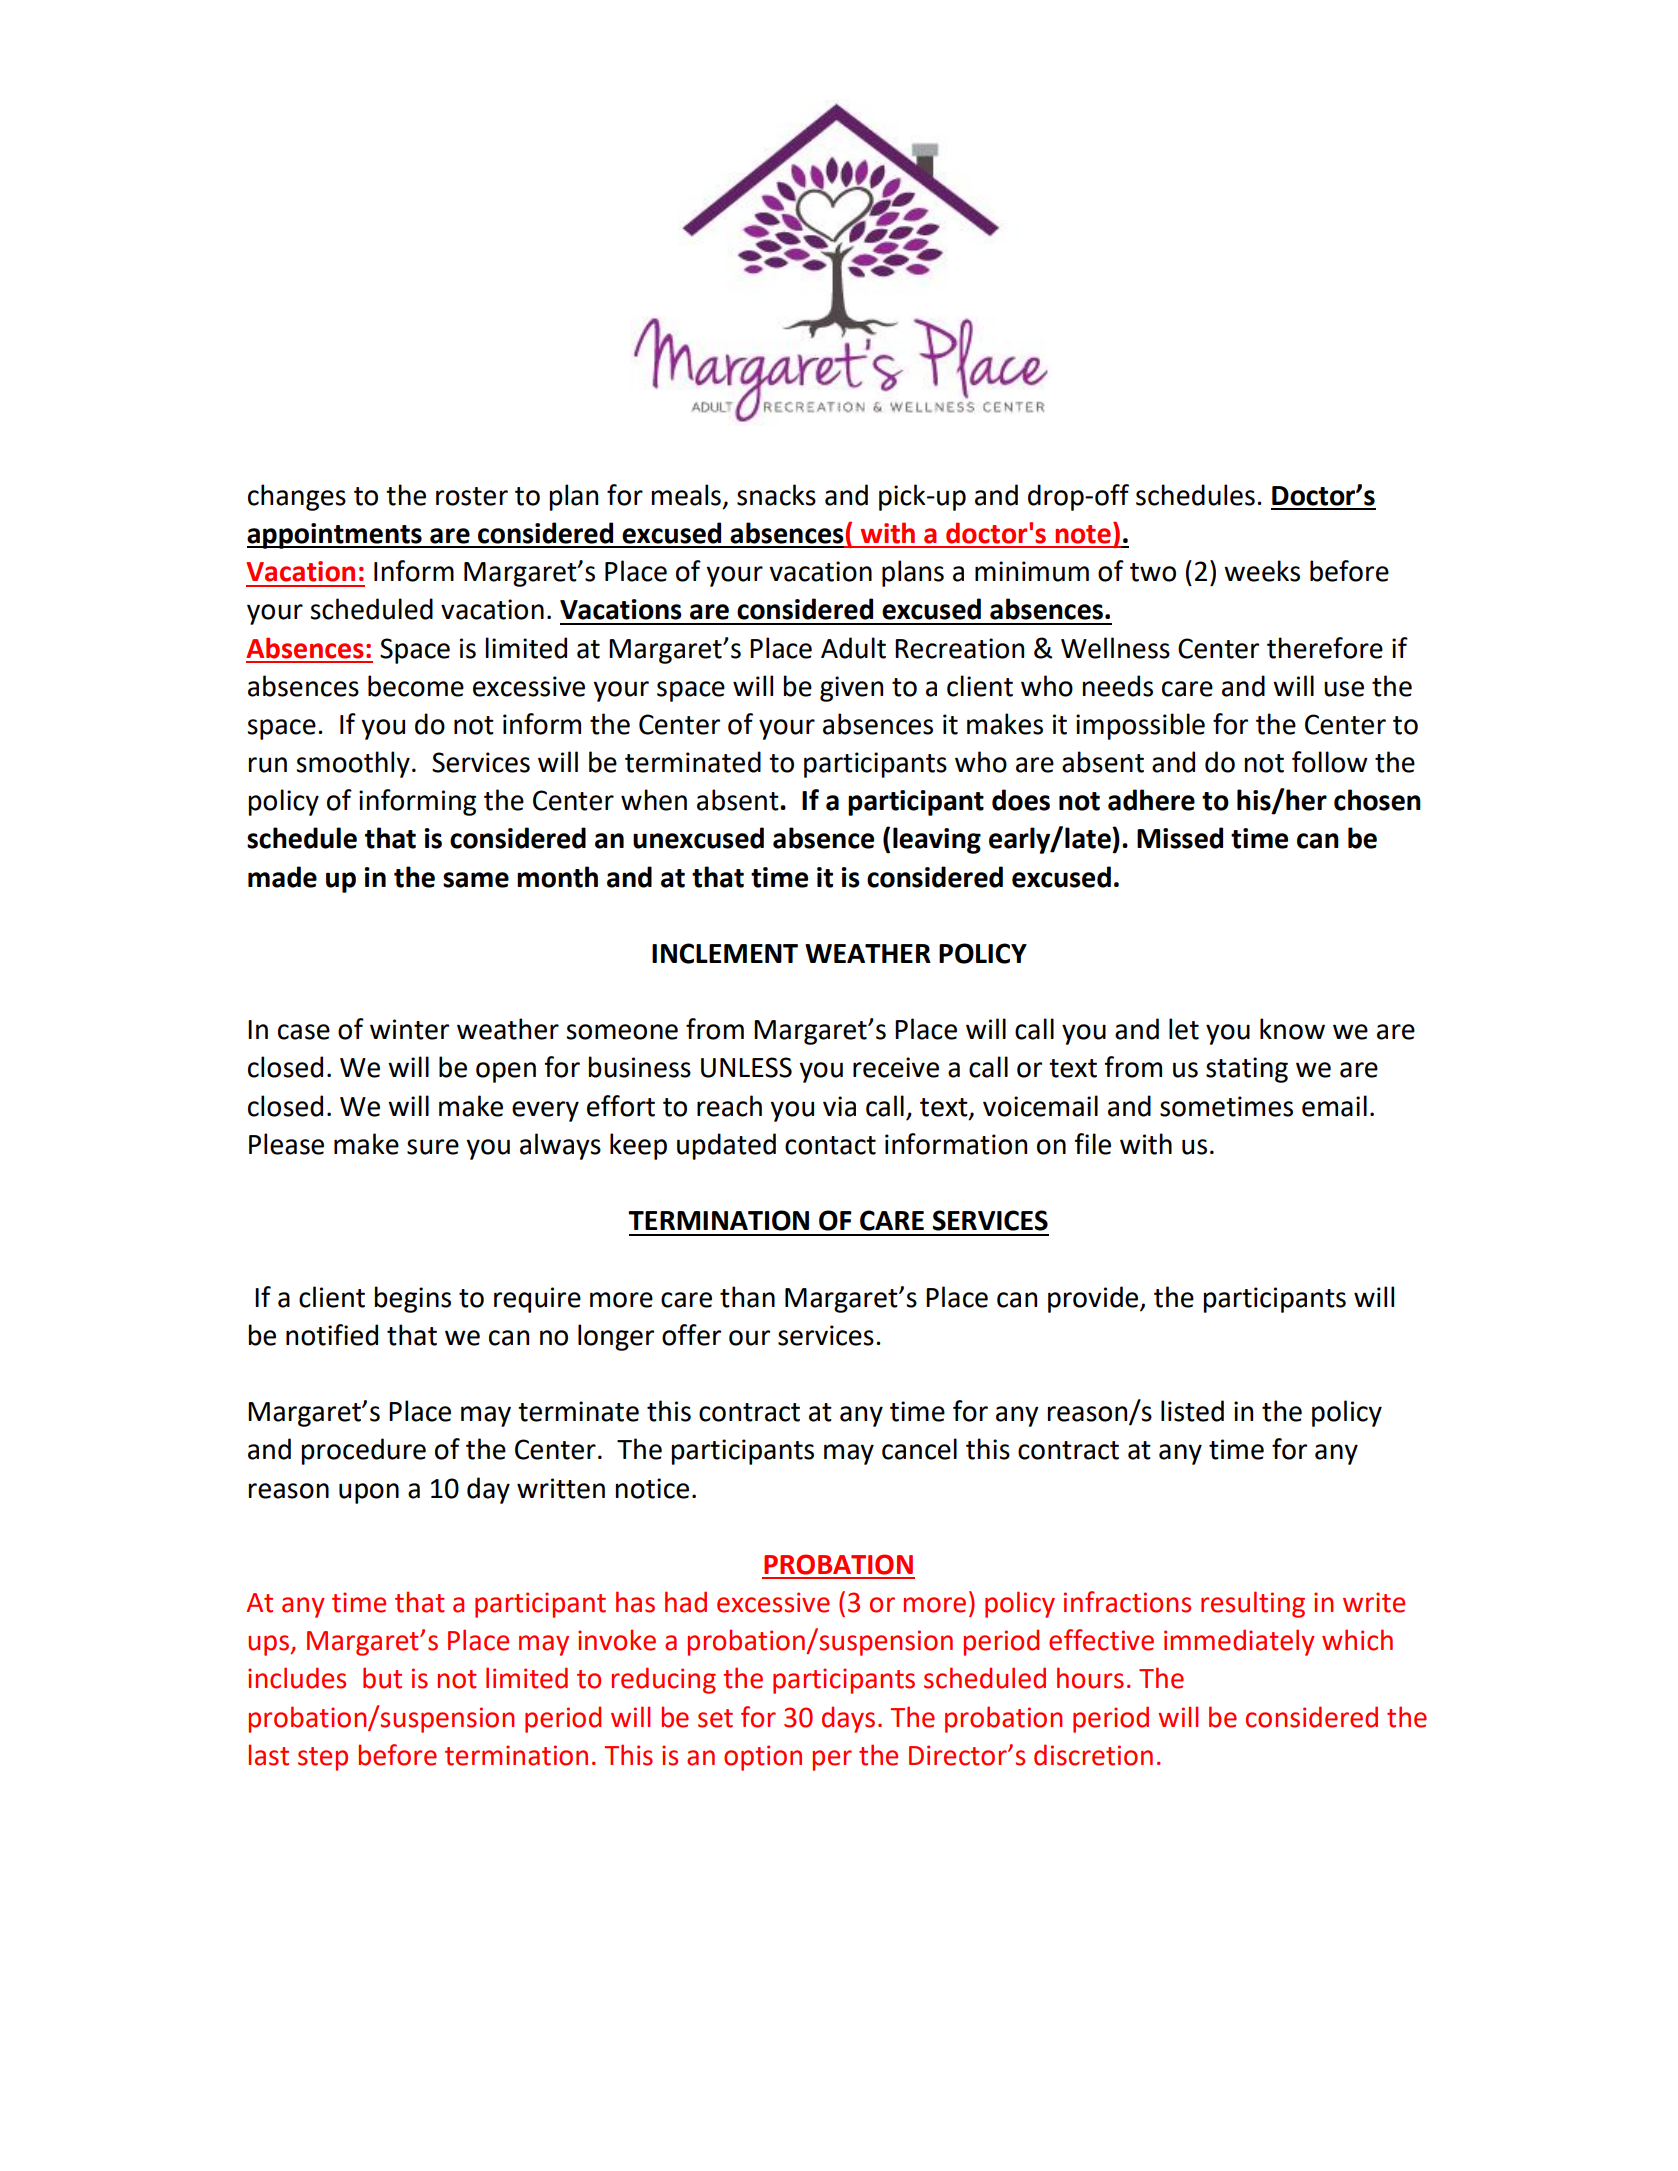  I want to click on days, so click(848, 1719).
